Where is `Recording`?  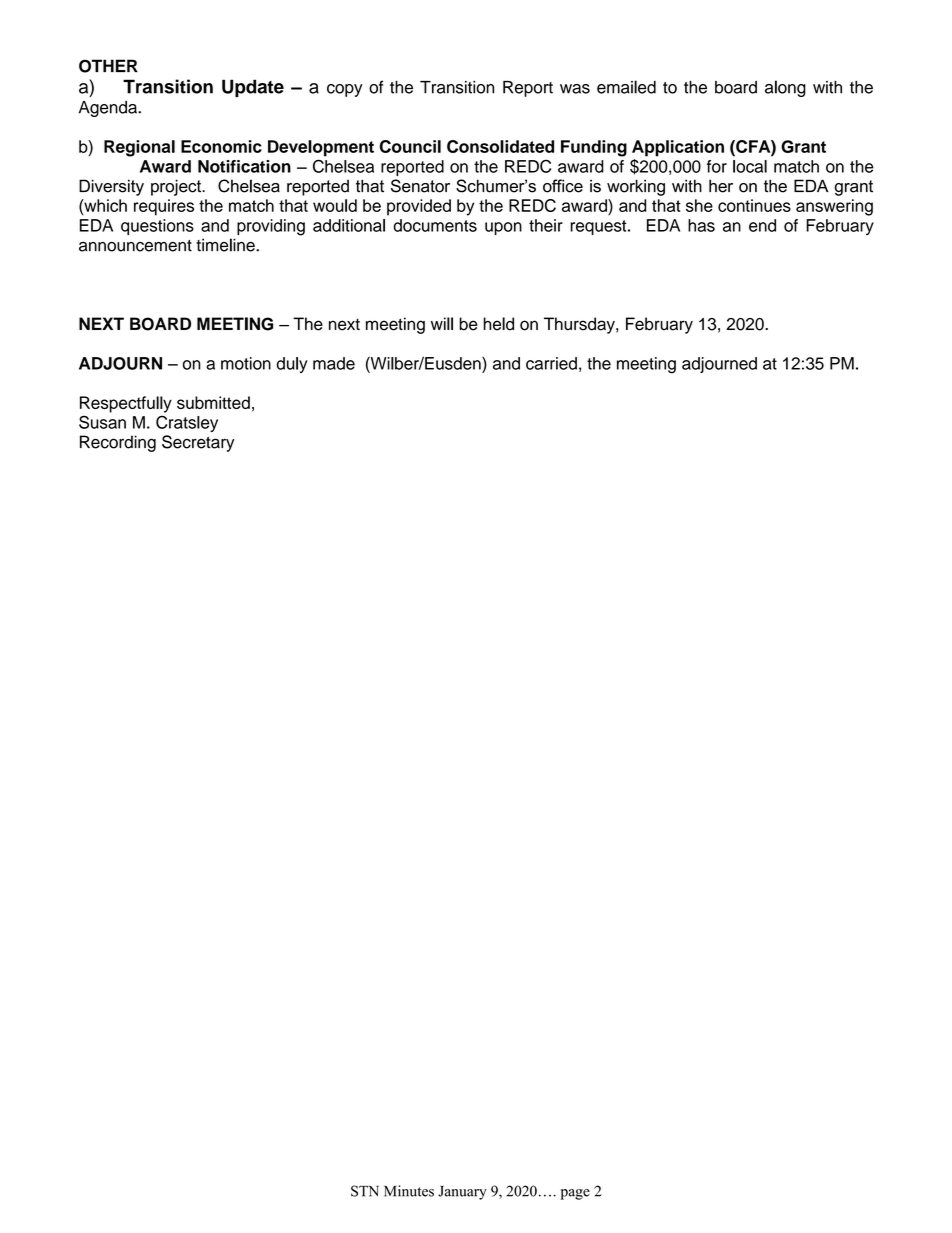
Recording is located at coordinates (118, 443).
